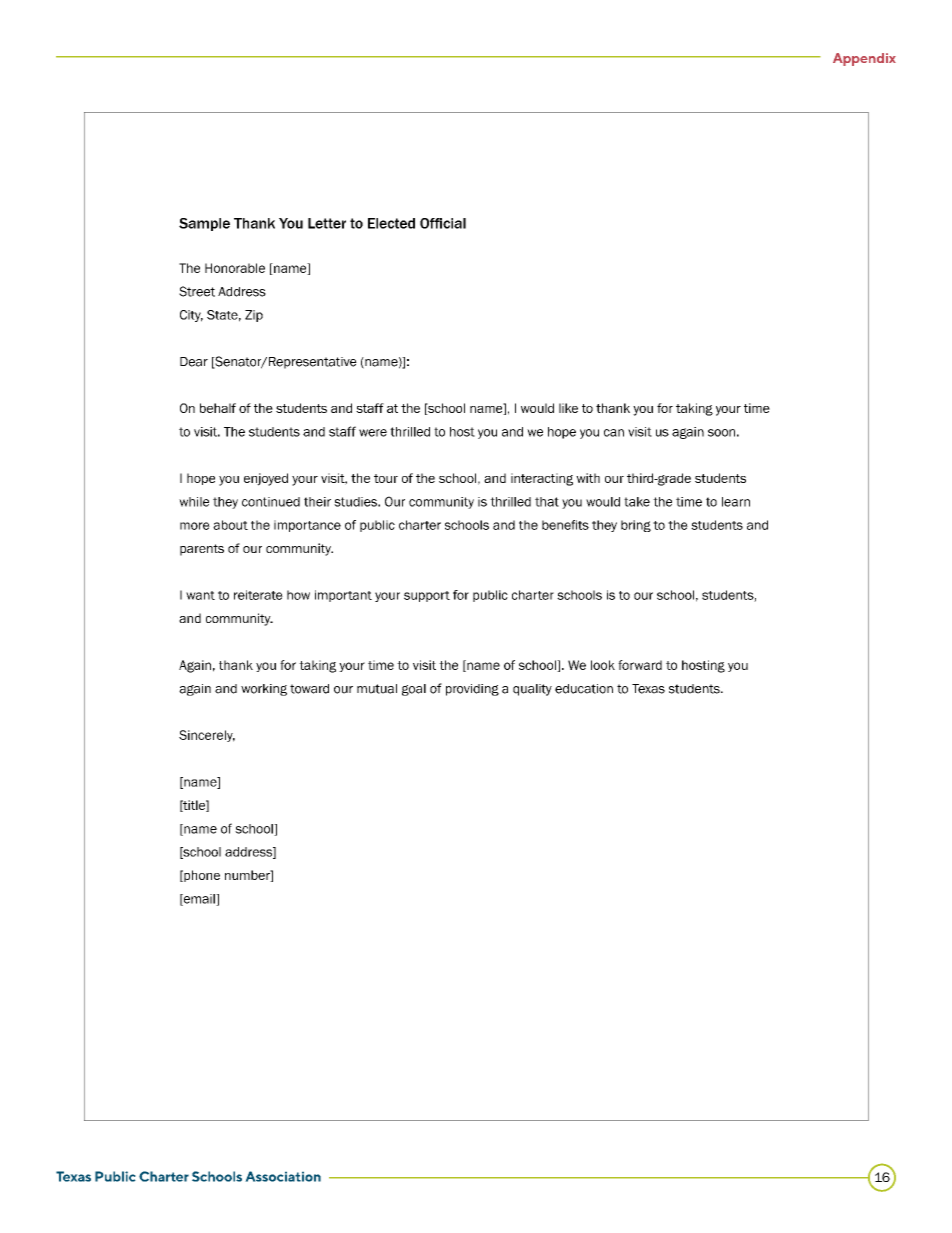  What do you see at coordinates (266, 479) in the screenshot?
I see `enjoyed` at bounding box center [266, 479].
